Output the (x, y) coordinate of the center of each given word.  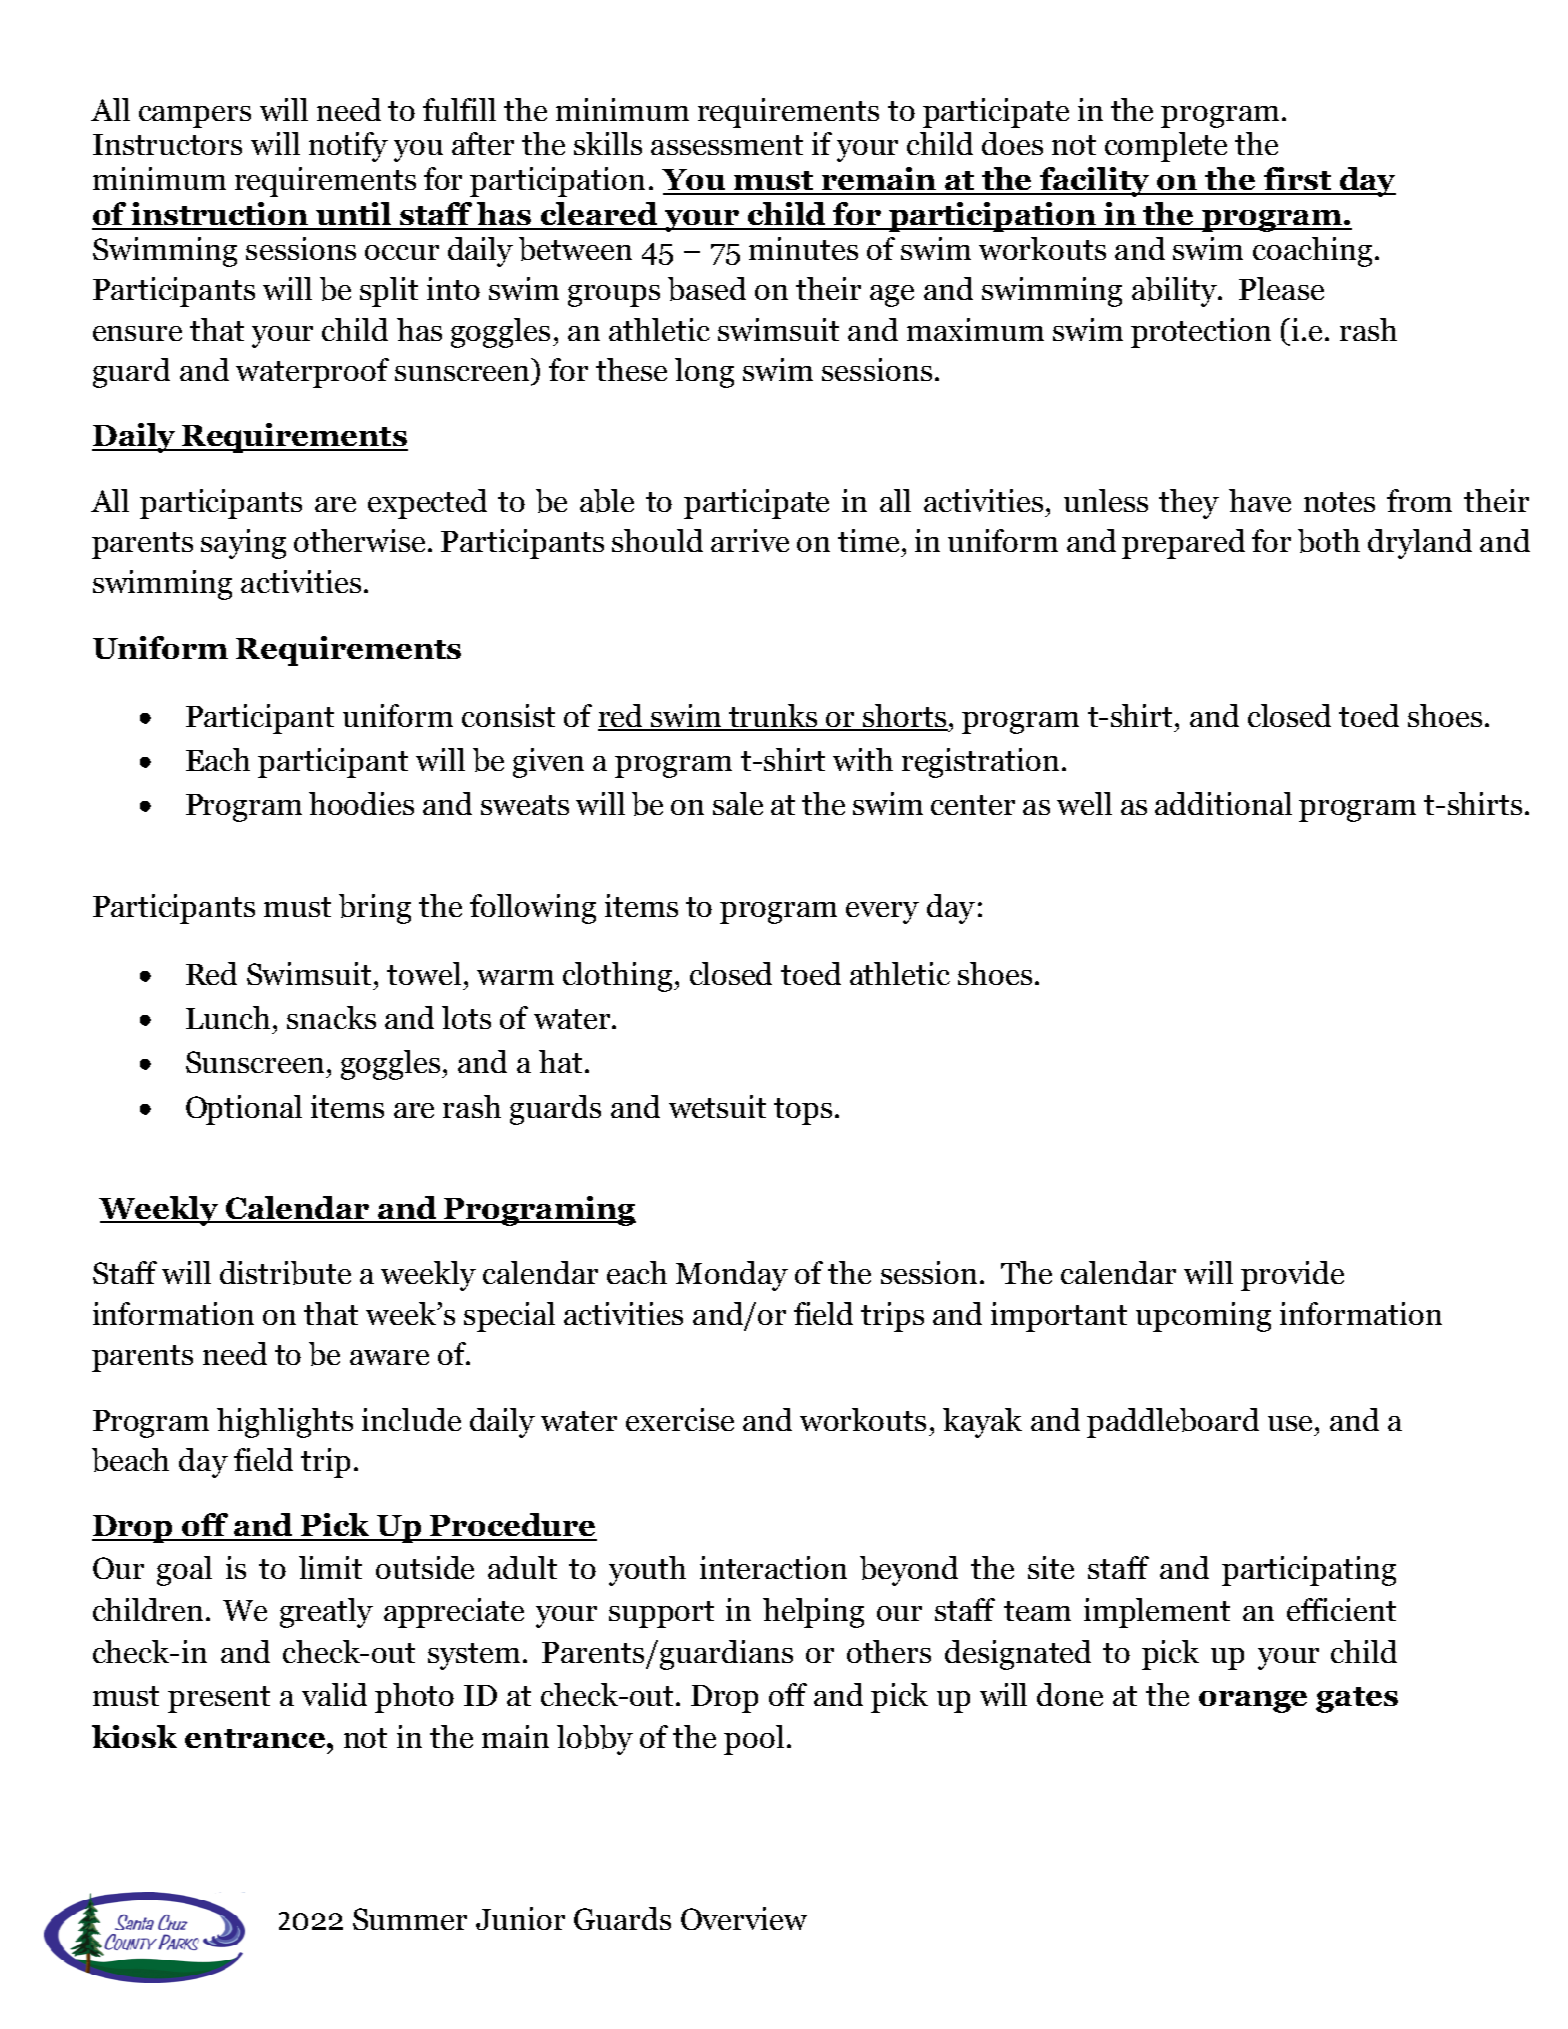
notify (348, 147)
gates (1357, 1700)
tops (803, 1111)
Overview (744, 1918)
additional (1223, 803)
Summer (410, 1919)
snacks (331, 1017)
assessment (727, 145)
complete (1166, 147)
